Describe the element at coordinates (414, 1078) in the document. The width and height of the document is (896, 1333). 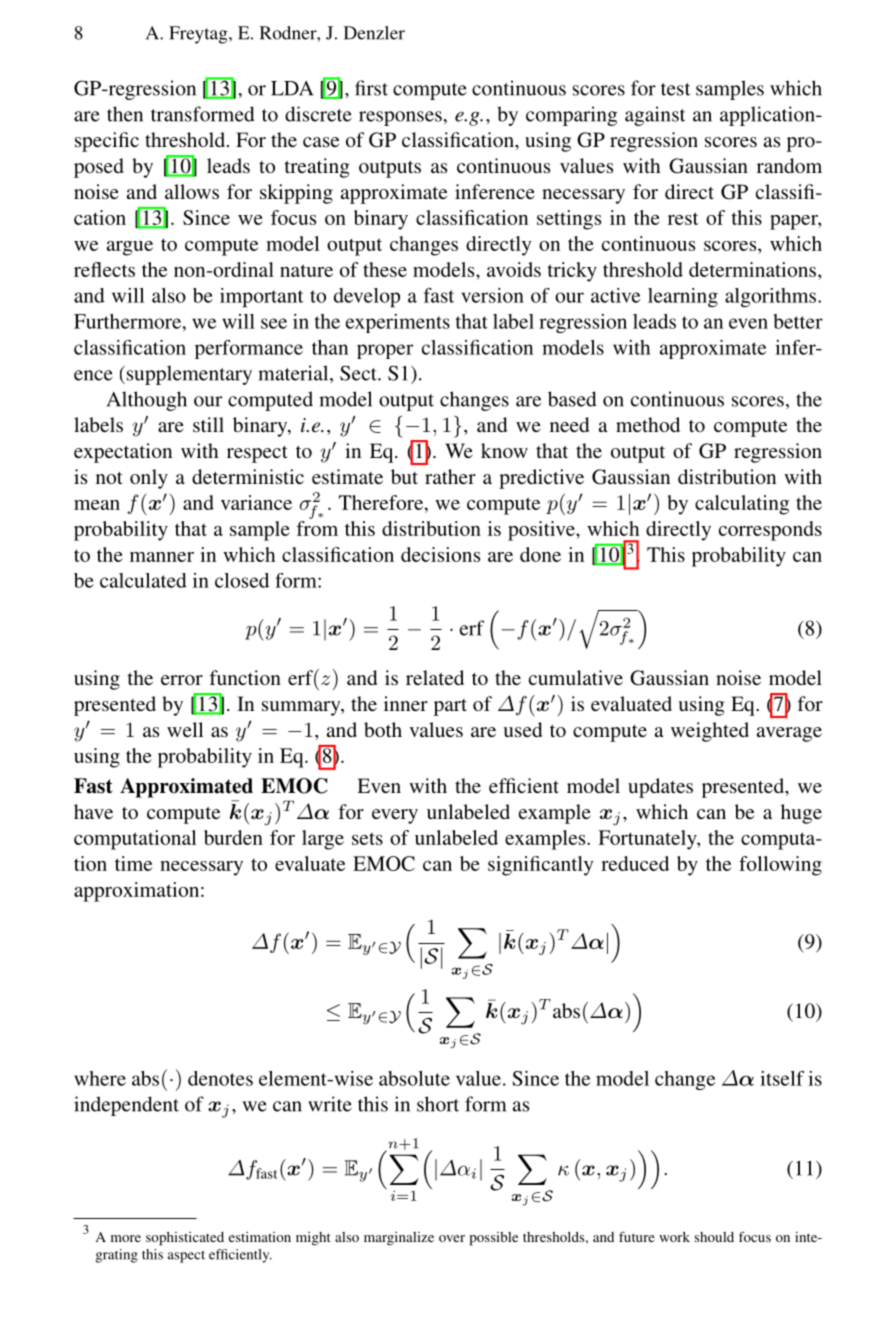
I see `absolute` at that location.
